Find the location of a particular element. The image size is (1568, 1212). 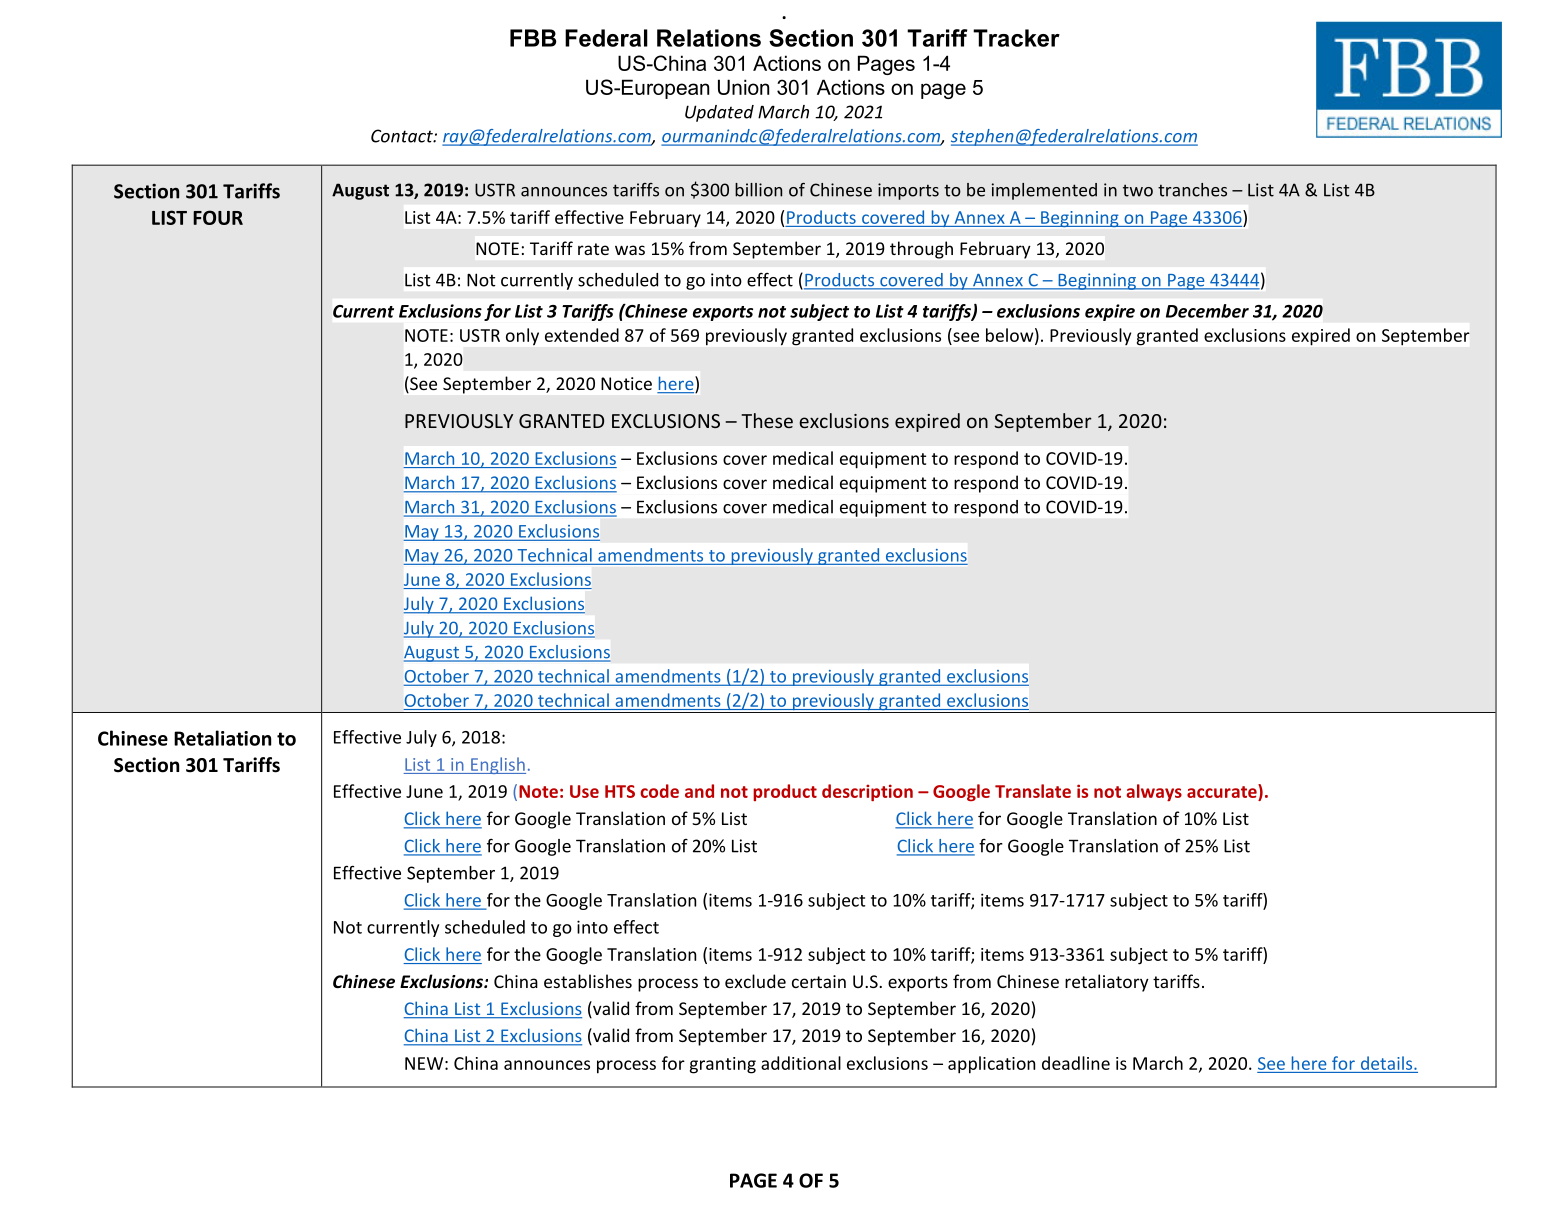

establishes is located at coordinates (588, 981).
